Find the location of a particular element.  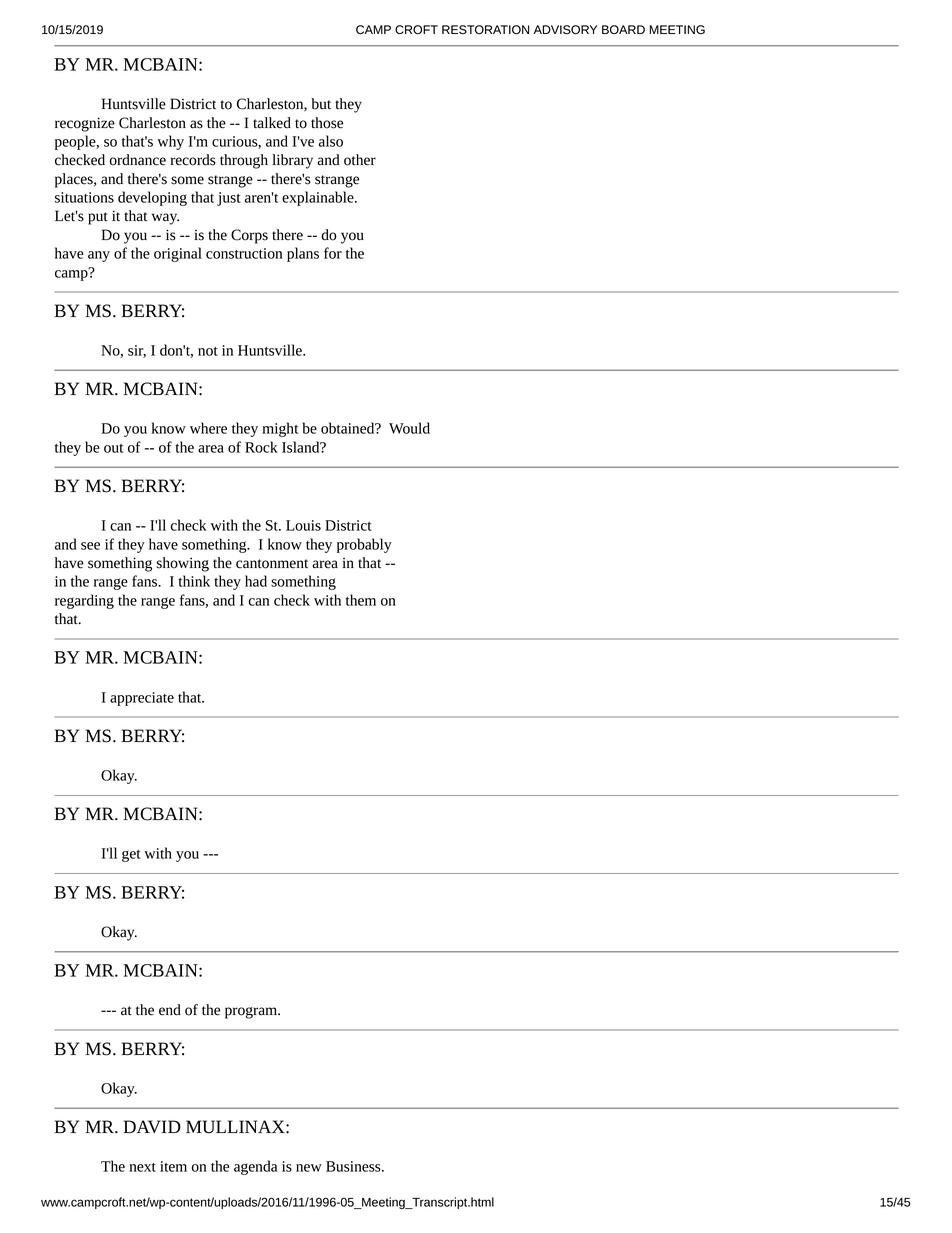

DAVID is located at coordinates (152, 1126).
